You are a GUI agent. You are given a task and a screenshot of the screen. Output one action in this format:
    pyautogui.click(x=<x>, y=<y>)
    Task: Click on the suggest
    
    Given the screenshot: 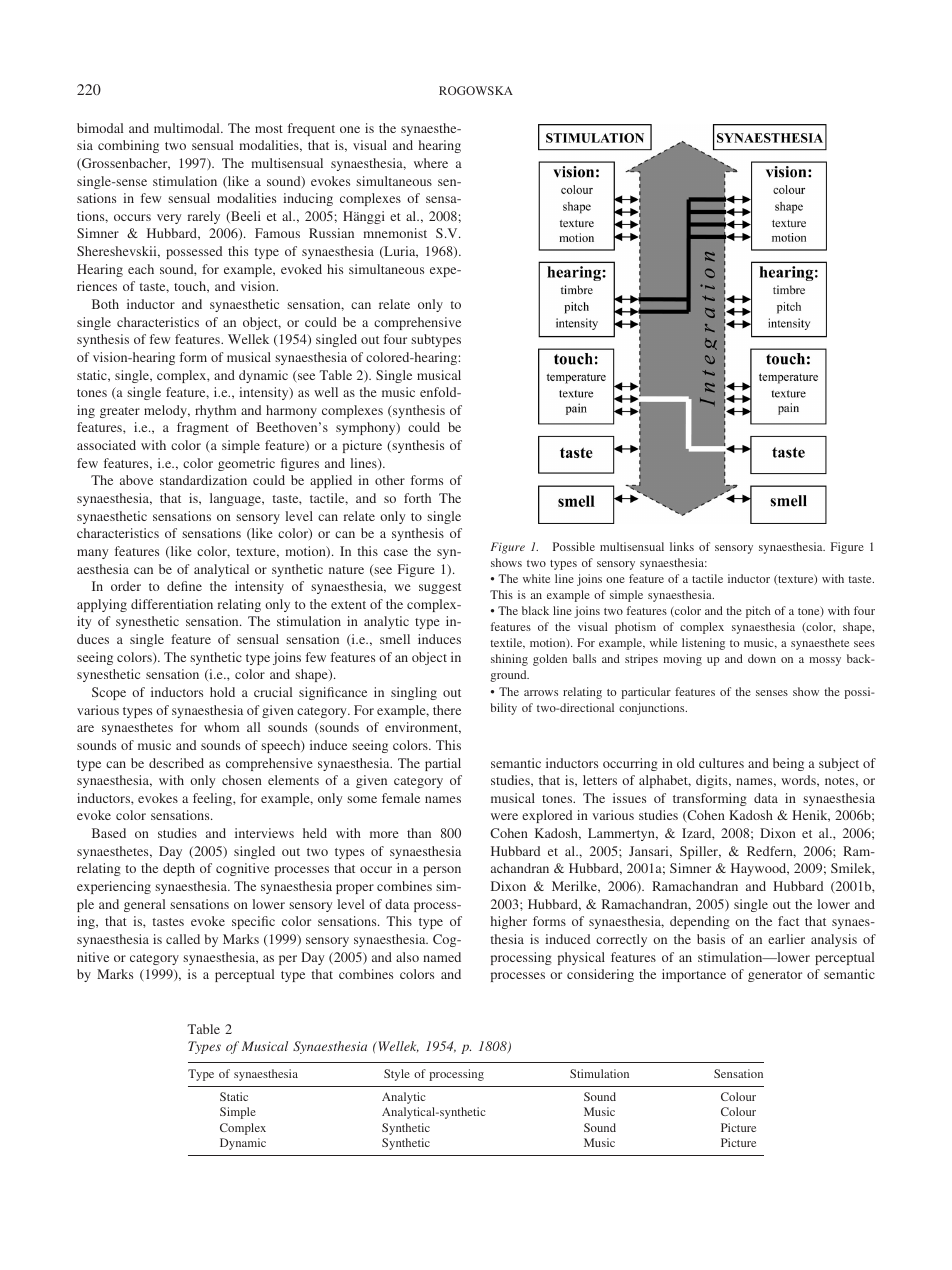 What is the action you would take?
    pyautogui.click(x=440, y=588)
